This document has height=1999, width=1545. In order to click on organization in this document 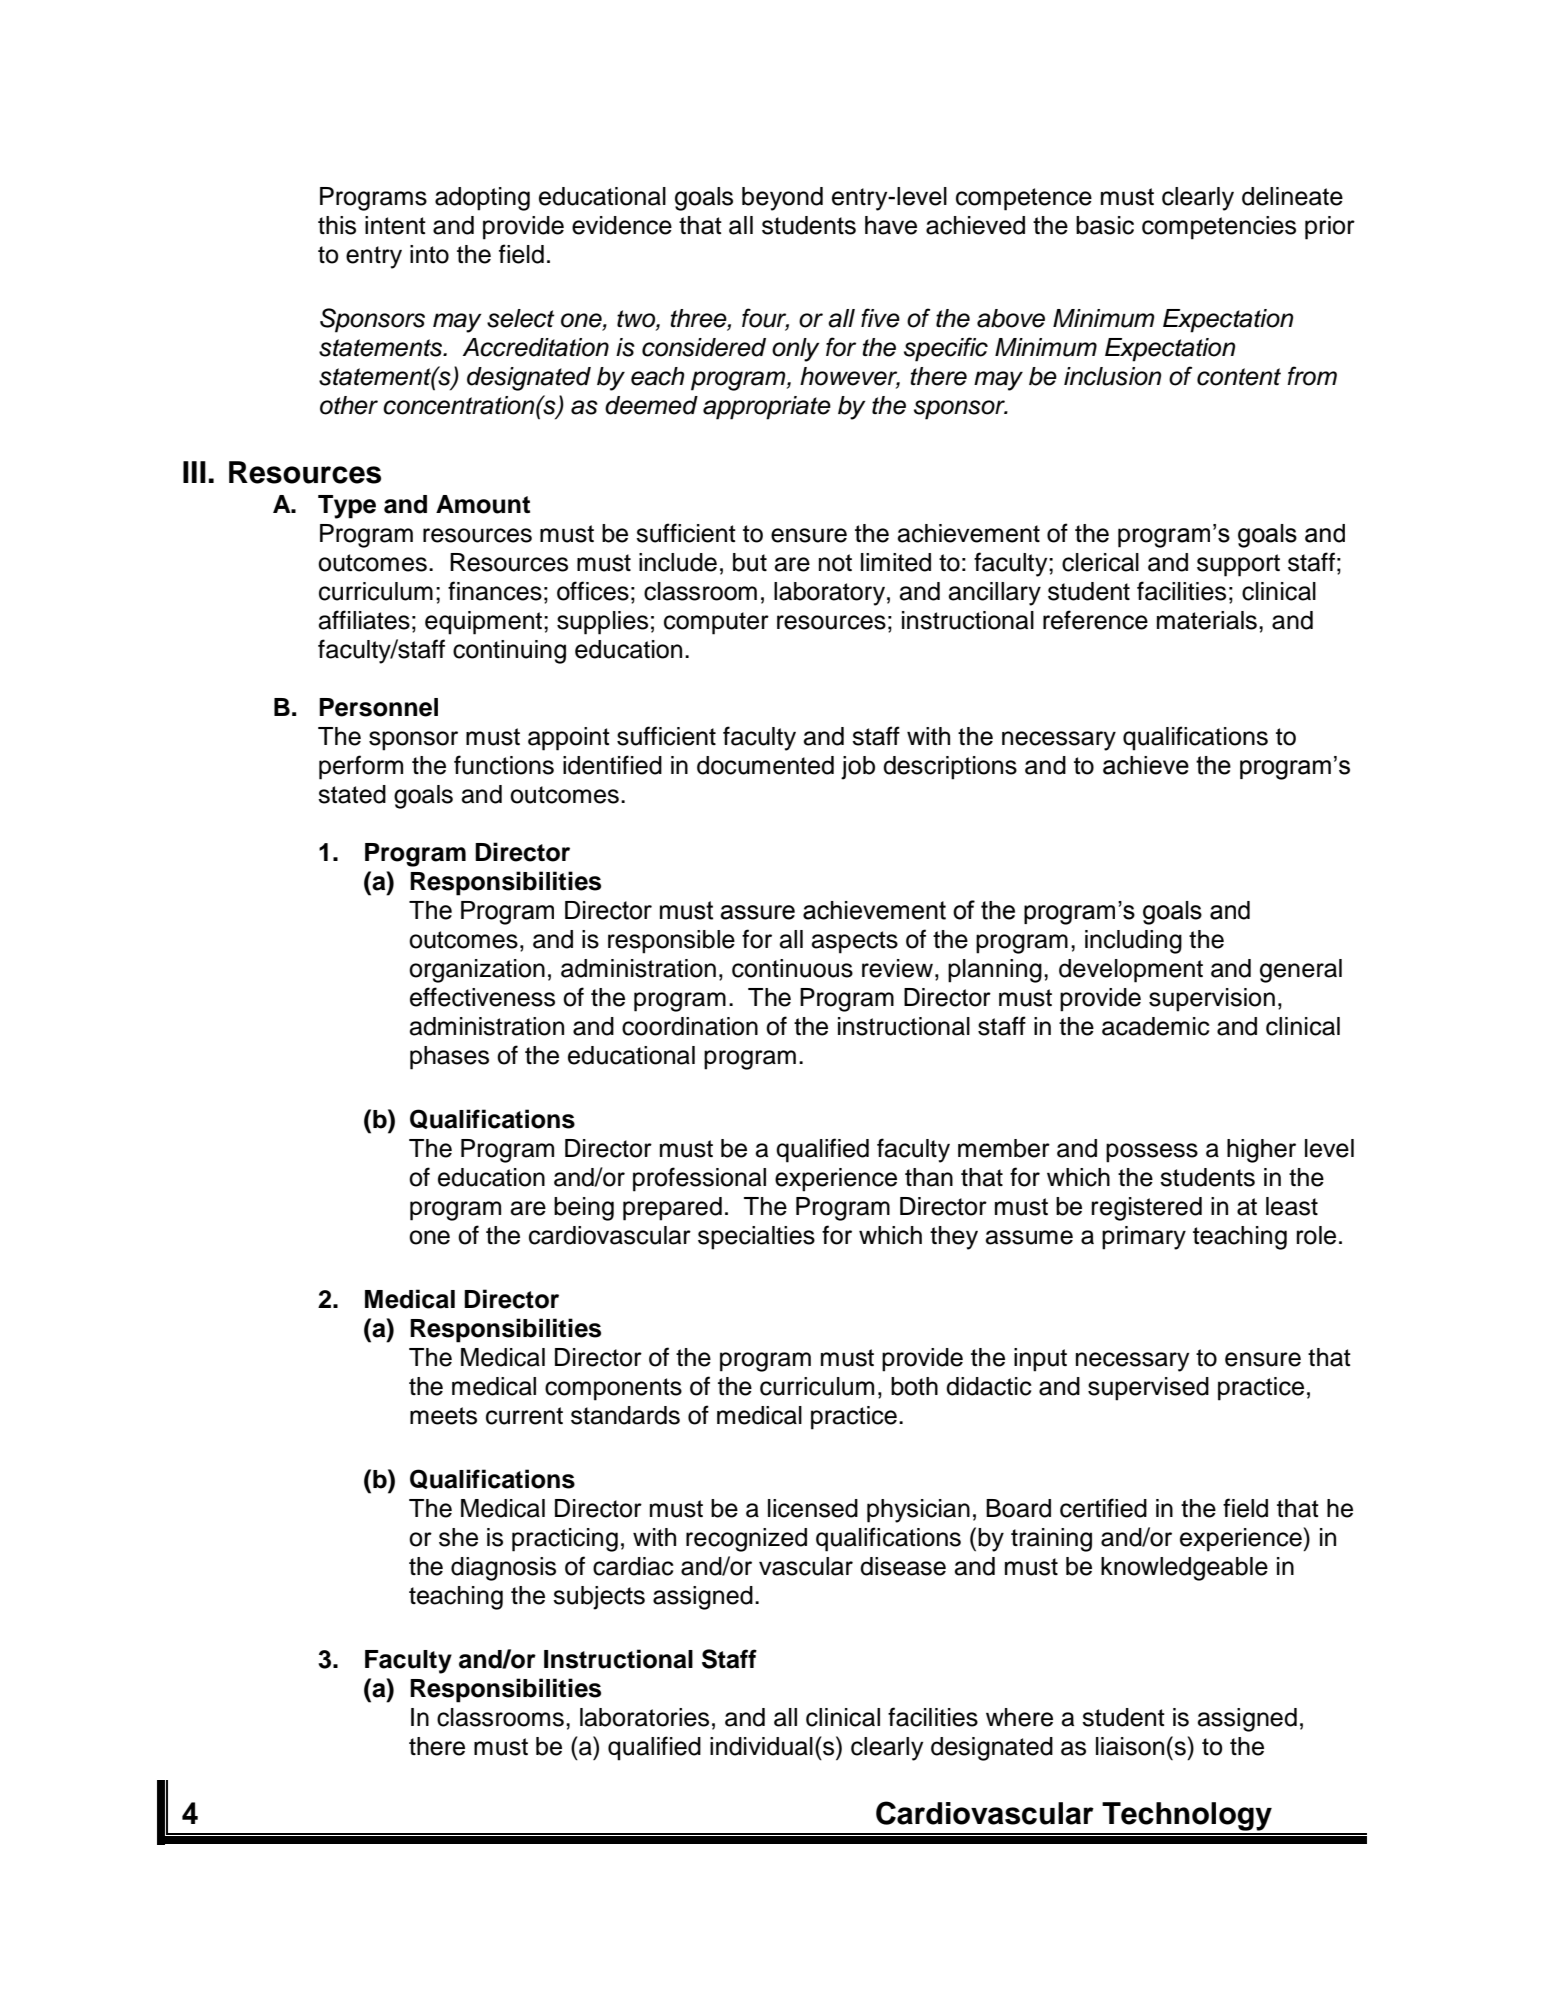, I will do `click(477, 971)`.
